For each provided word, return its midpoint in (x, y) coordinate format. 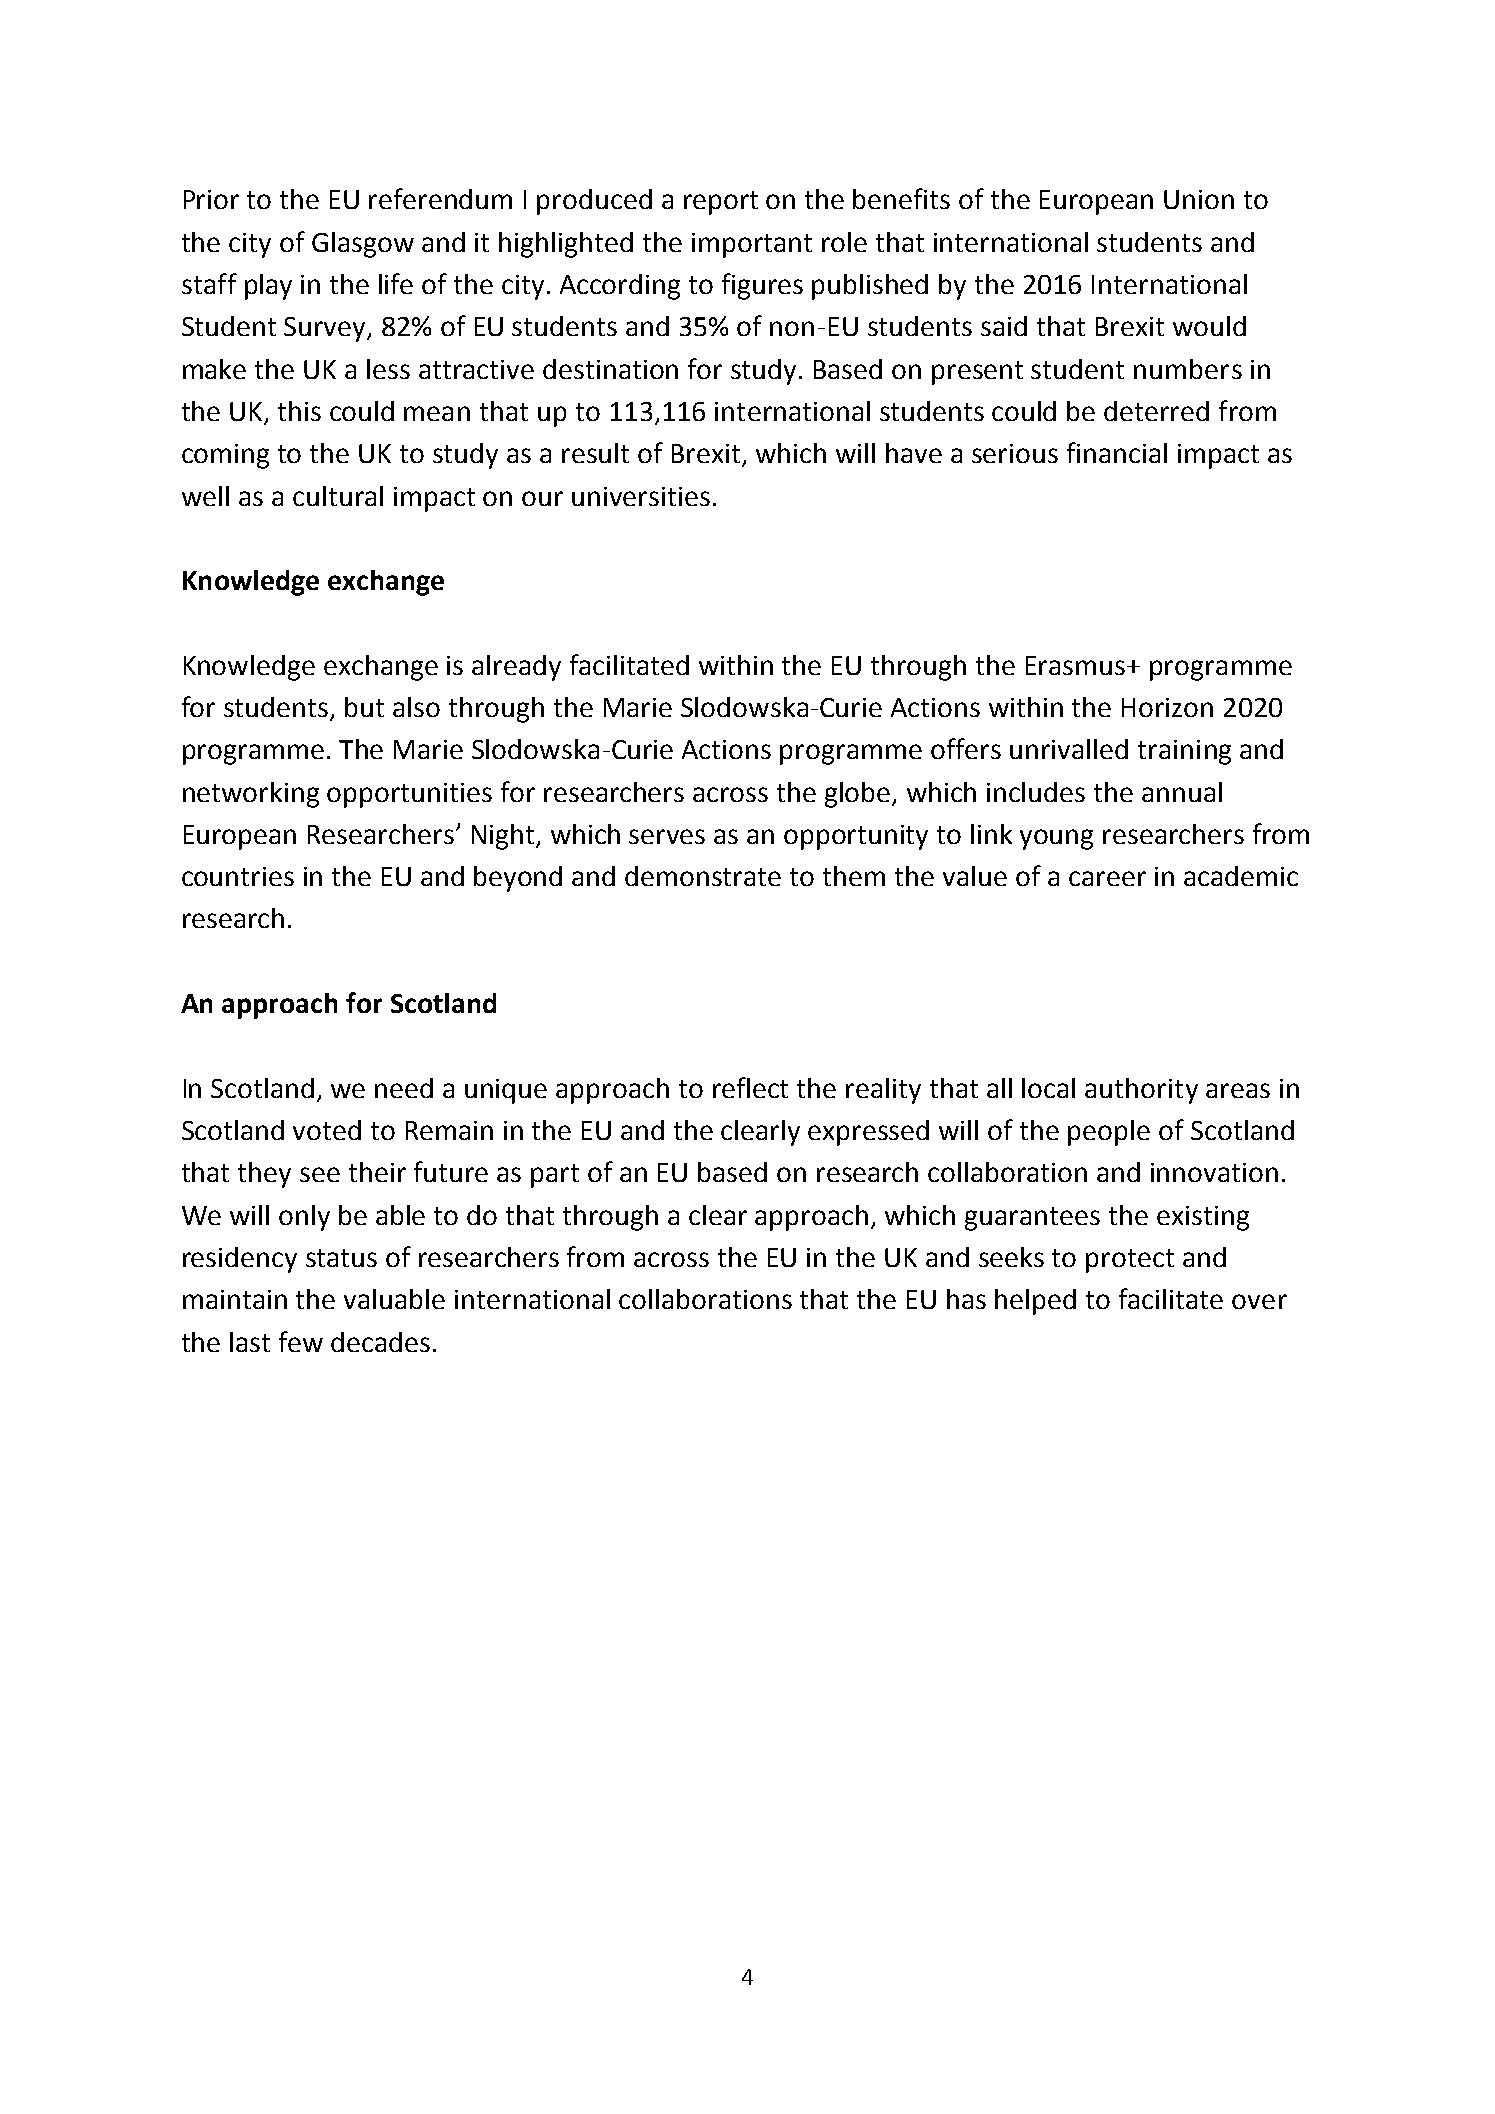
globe (859, 795)
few (301, 1341)
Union (1199, 199)
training (1184, 752)
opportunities (409, 795)
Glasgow (363, 245)
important (752, 245)
